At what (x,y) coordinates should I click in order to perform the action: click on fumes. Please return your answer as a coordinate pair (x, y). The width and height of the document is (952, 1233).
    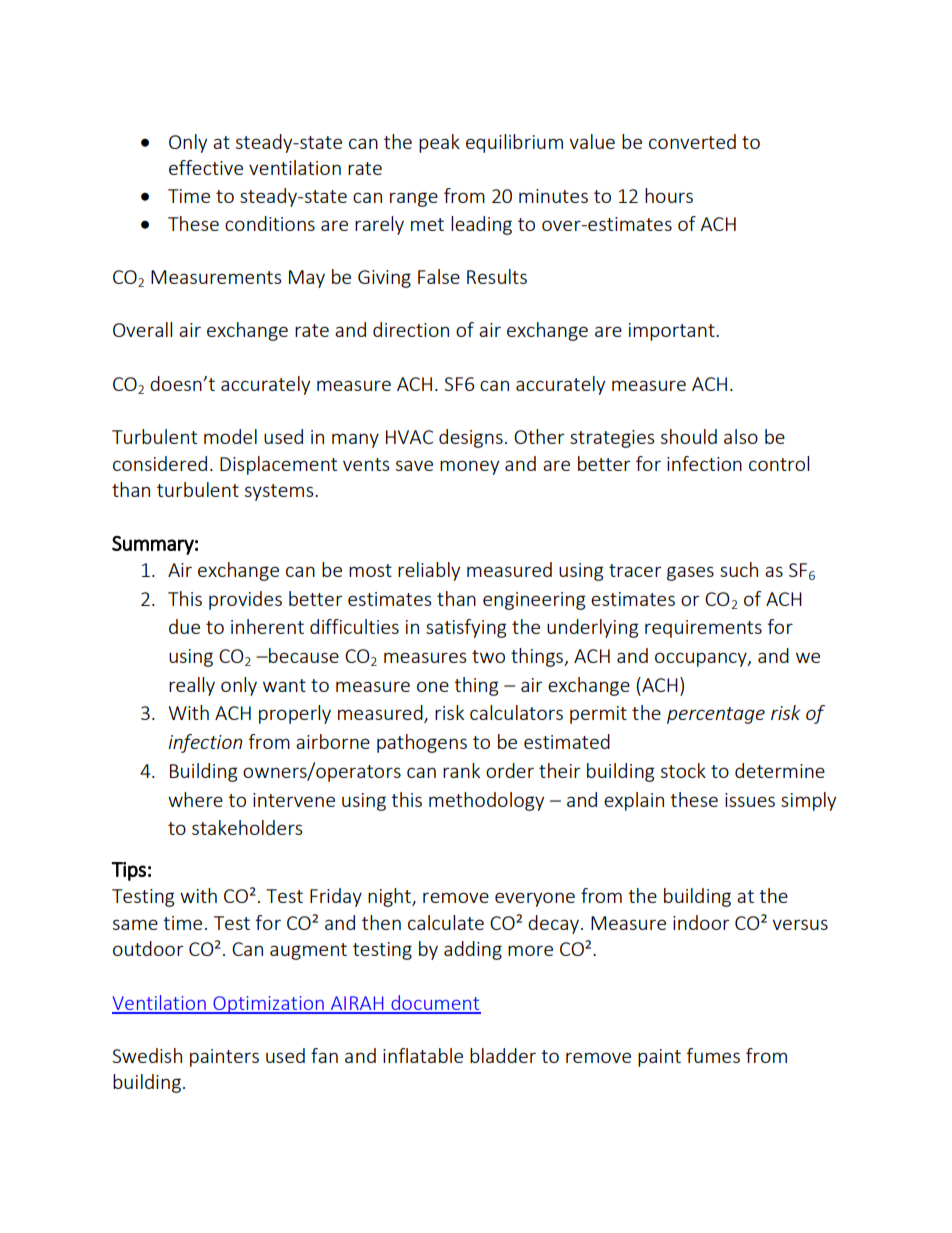
    Looking at the image, I should click on (713, 1055).
